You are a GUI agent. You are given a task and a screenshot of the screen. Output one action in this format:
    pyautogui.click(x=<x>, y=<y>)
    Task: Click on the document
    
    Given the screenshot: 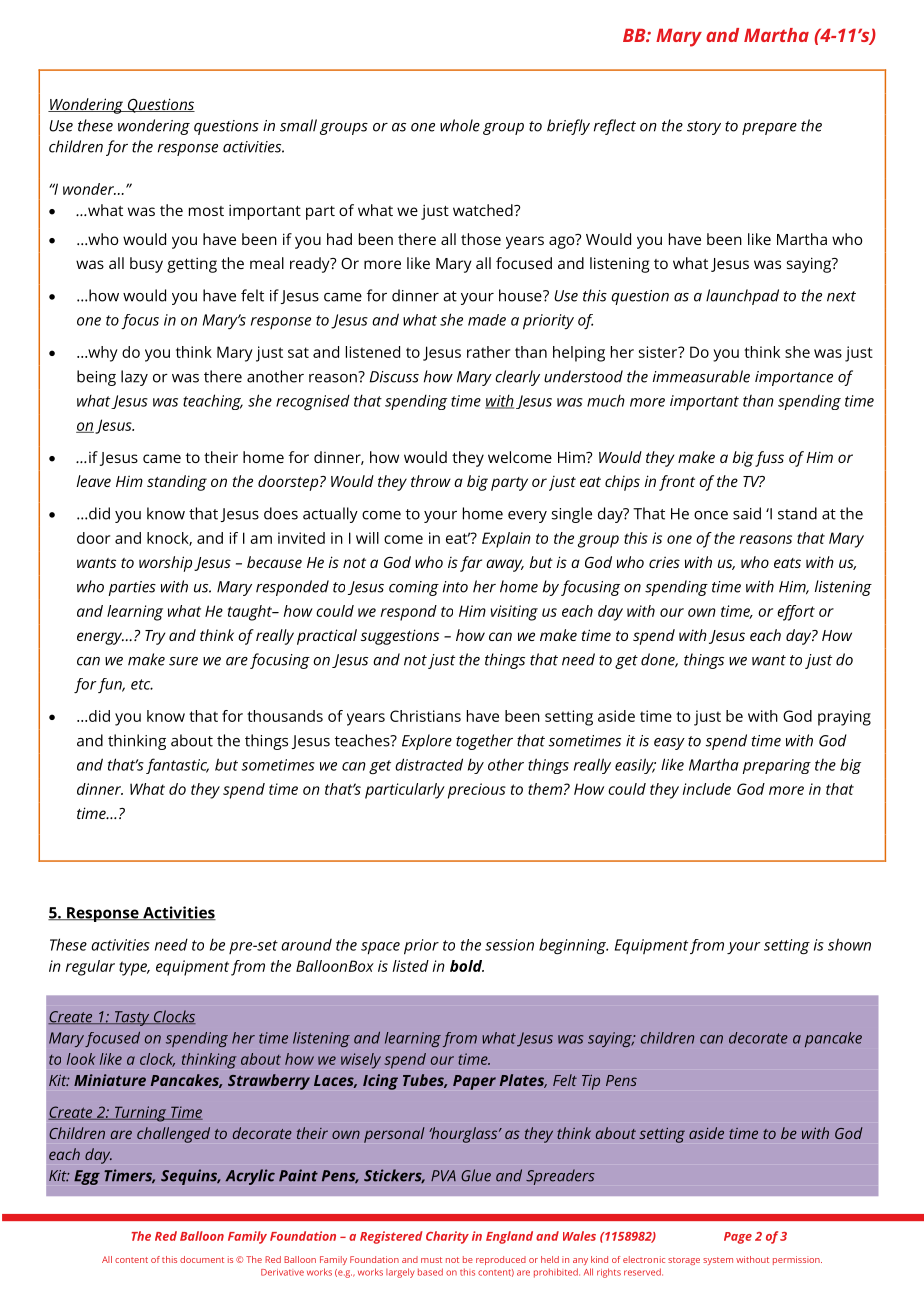 What is the action you would take?
    pyautogui.click(x=202, y=1259)
